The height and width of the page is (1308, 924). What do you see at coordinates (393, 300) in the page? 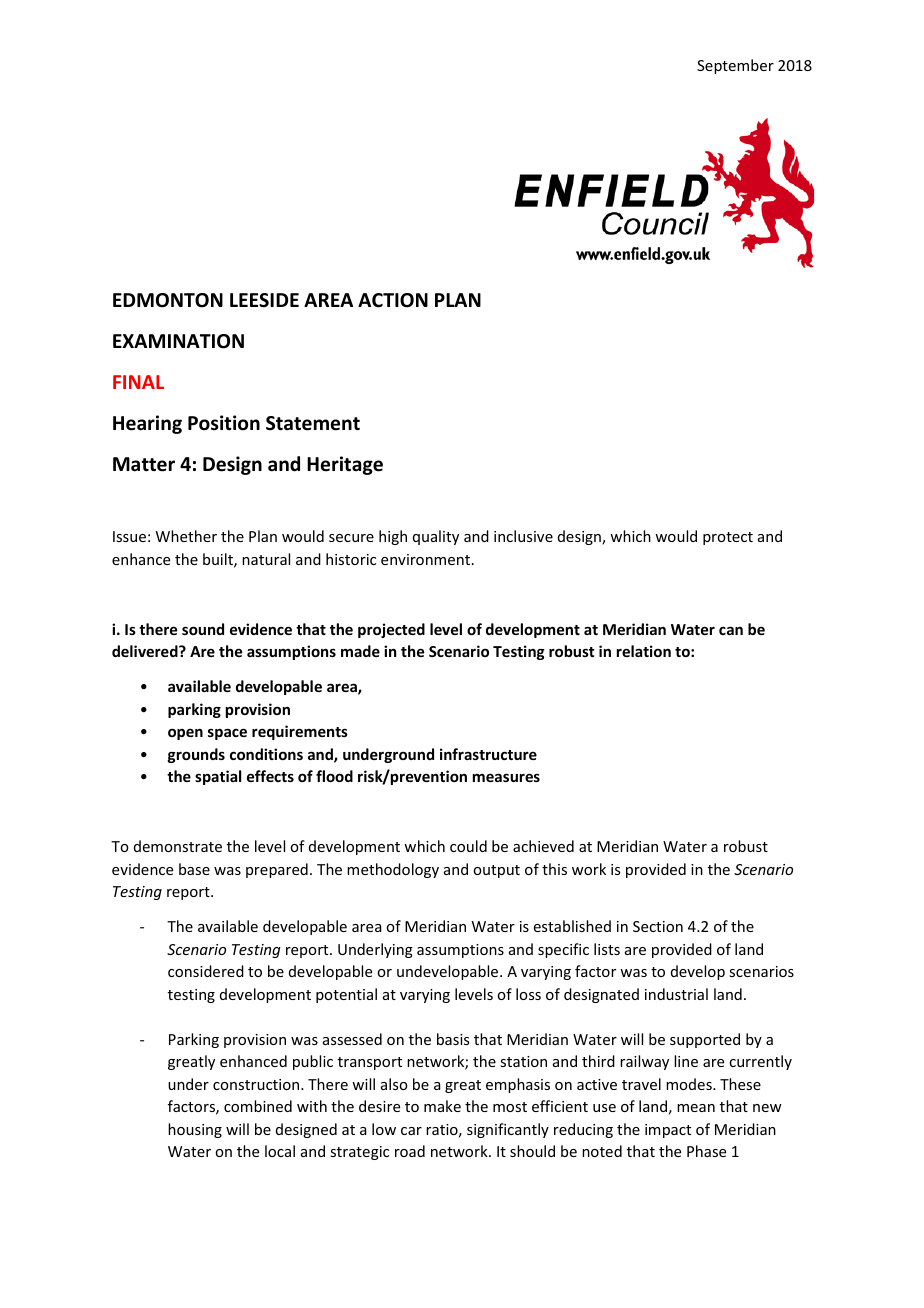
I see `ACTION` at bounding box center [393, 300].
